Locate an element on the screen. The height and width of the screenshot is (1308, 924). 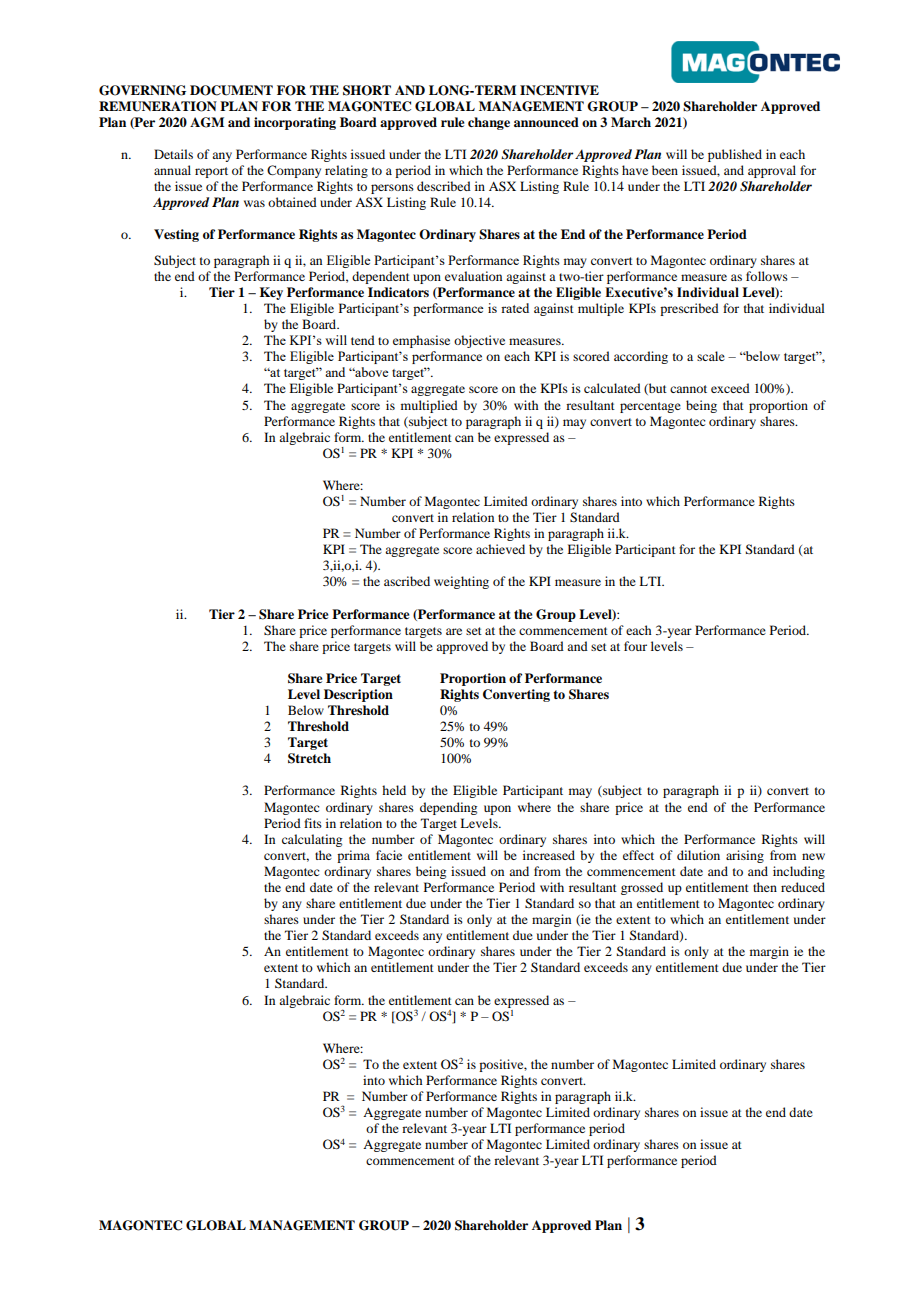
arising is located at coordinates (745, 856).
